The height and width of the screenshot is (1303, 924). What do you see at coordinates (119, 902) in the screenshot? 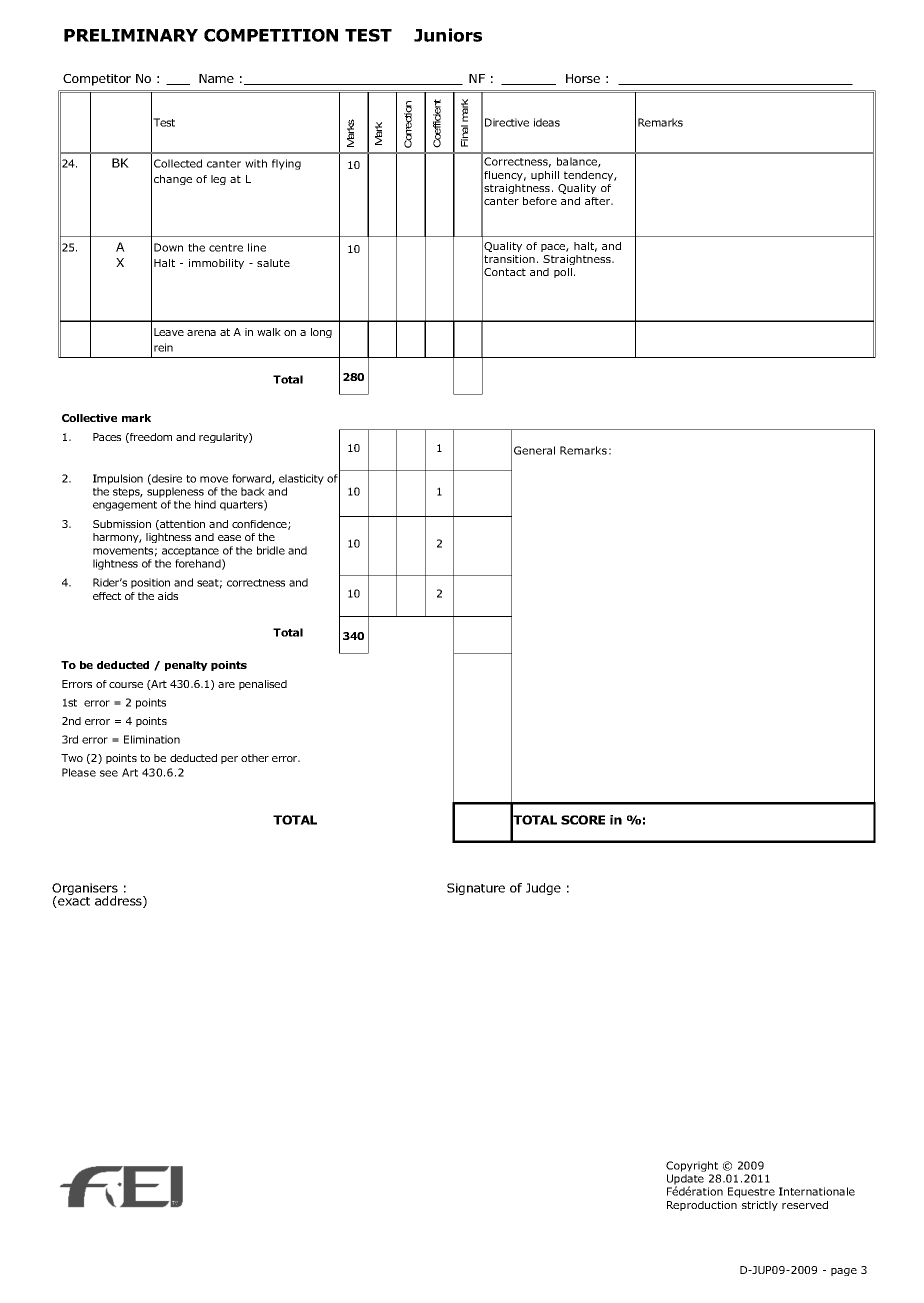
I see `address` at bounding box center [119, 902].
